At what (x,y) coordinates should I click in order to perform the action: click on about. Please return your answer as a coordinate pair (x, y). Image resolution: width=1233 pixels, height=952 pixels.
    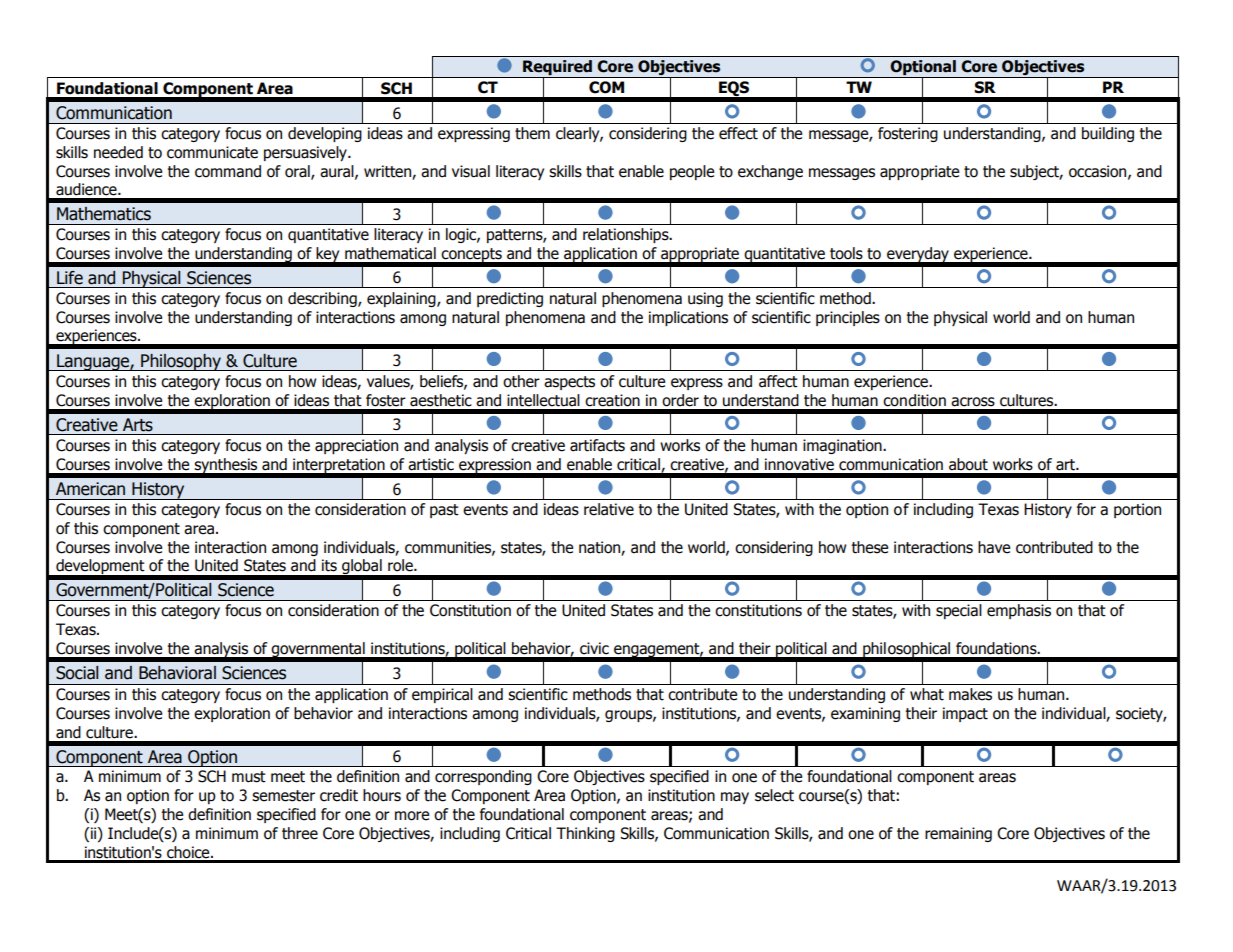
    Looking at the image, I should click on (968, 464).
